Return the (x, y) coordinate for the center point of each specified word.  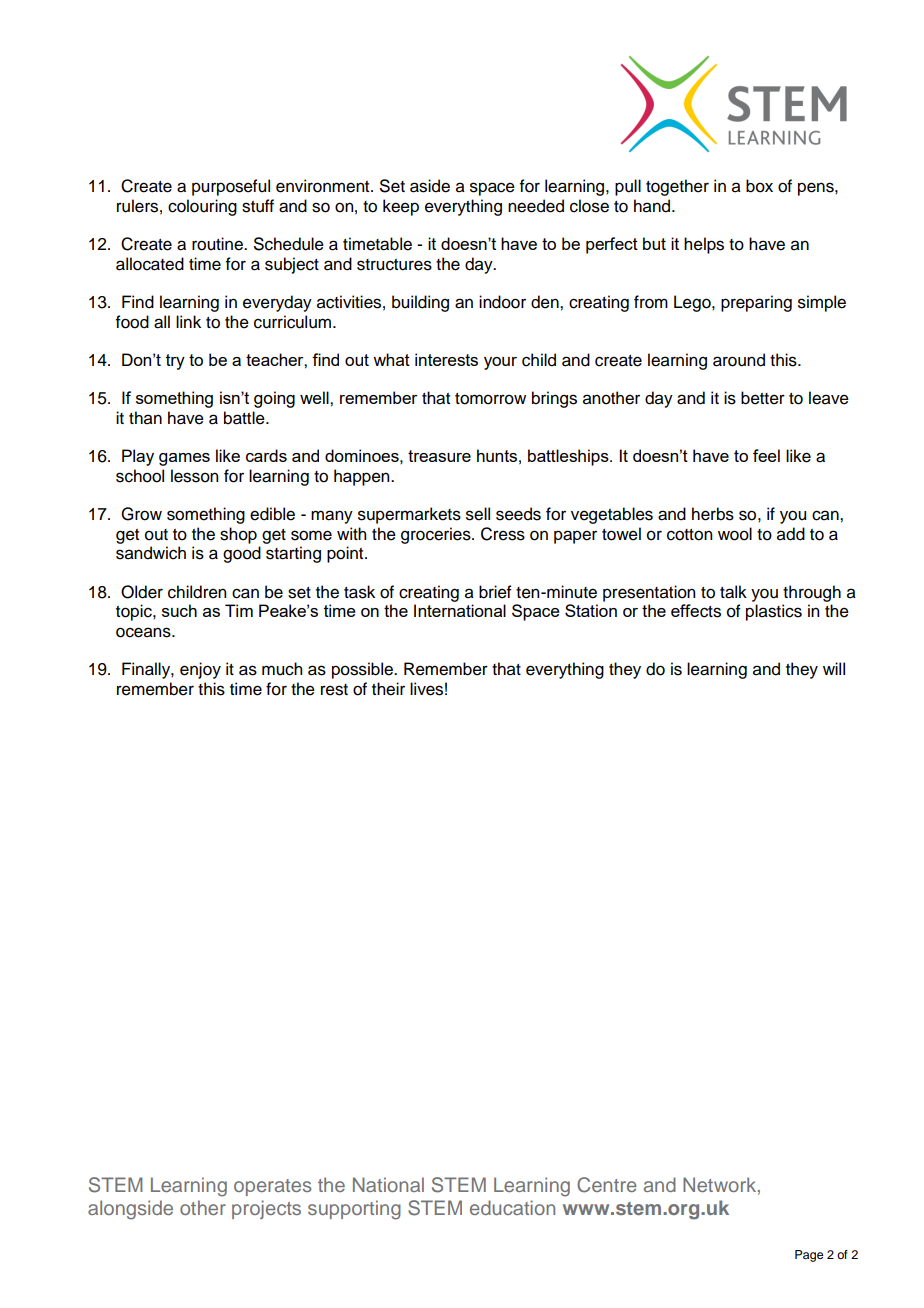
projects (266, 1209)
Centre (607, 1185)
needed (536, 206)
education (512, 1207)
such (179, 610)
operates (272, 1187)
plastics (774, 612)
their (388, 689)
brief (495, 592)
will (834, 668)
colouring (202, 207)
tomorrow (490, 399)
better (763, 398)
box (759, 186)
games (184, 459)
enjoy (200, 670)
